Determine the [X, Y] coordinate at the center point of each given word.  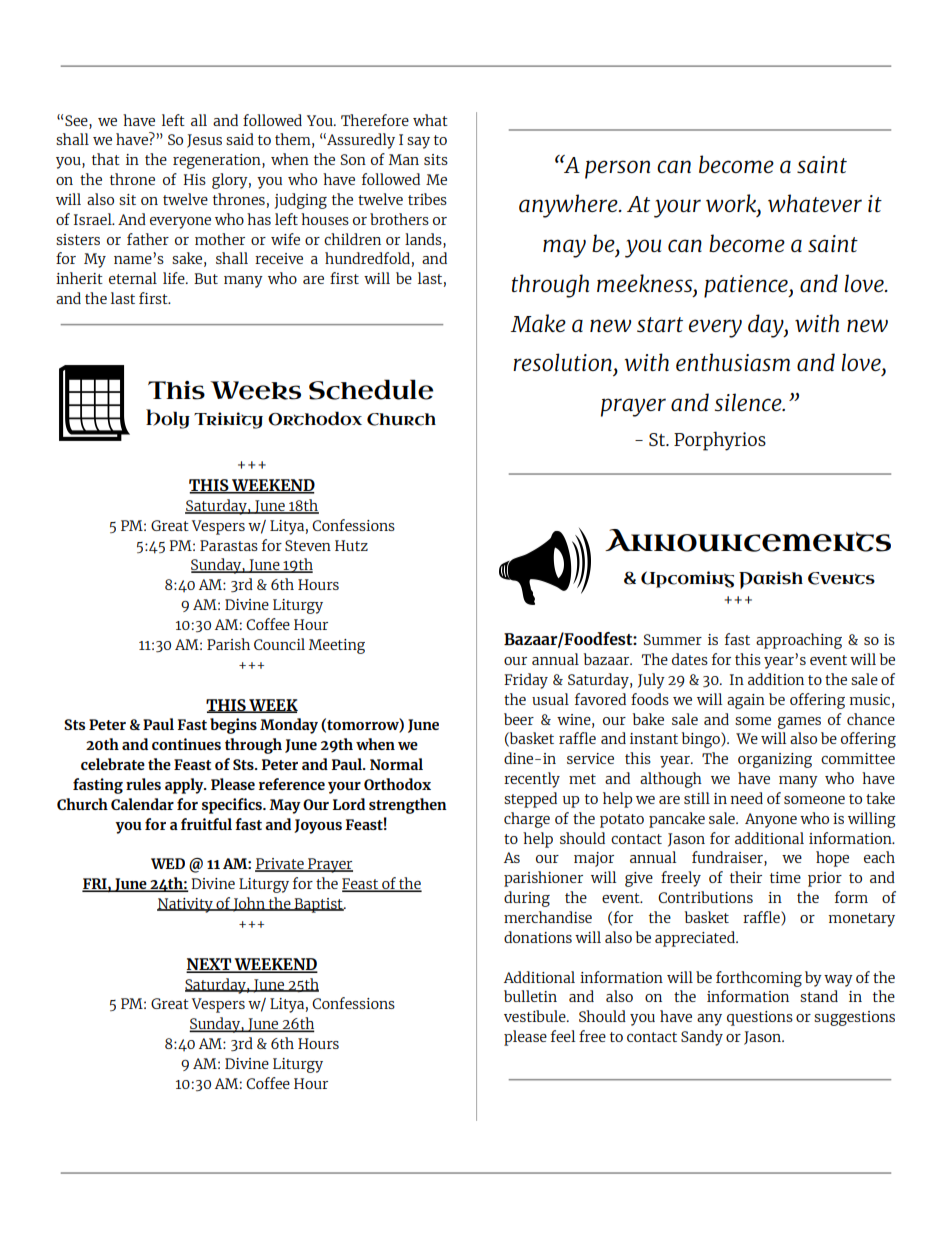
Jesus [204, 141]
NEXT [209, 965]
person [617, 169]
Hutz [351, 545]
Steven [308, 545]
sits [436, 159]
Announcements [748, 540]
